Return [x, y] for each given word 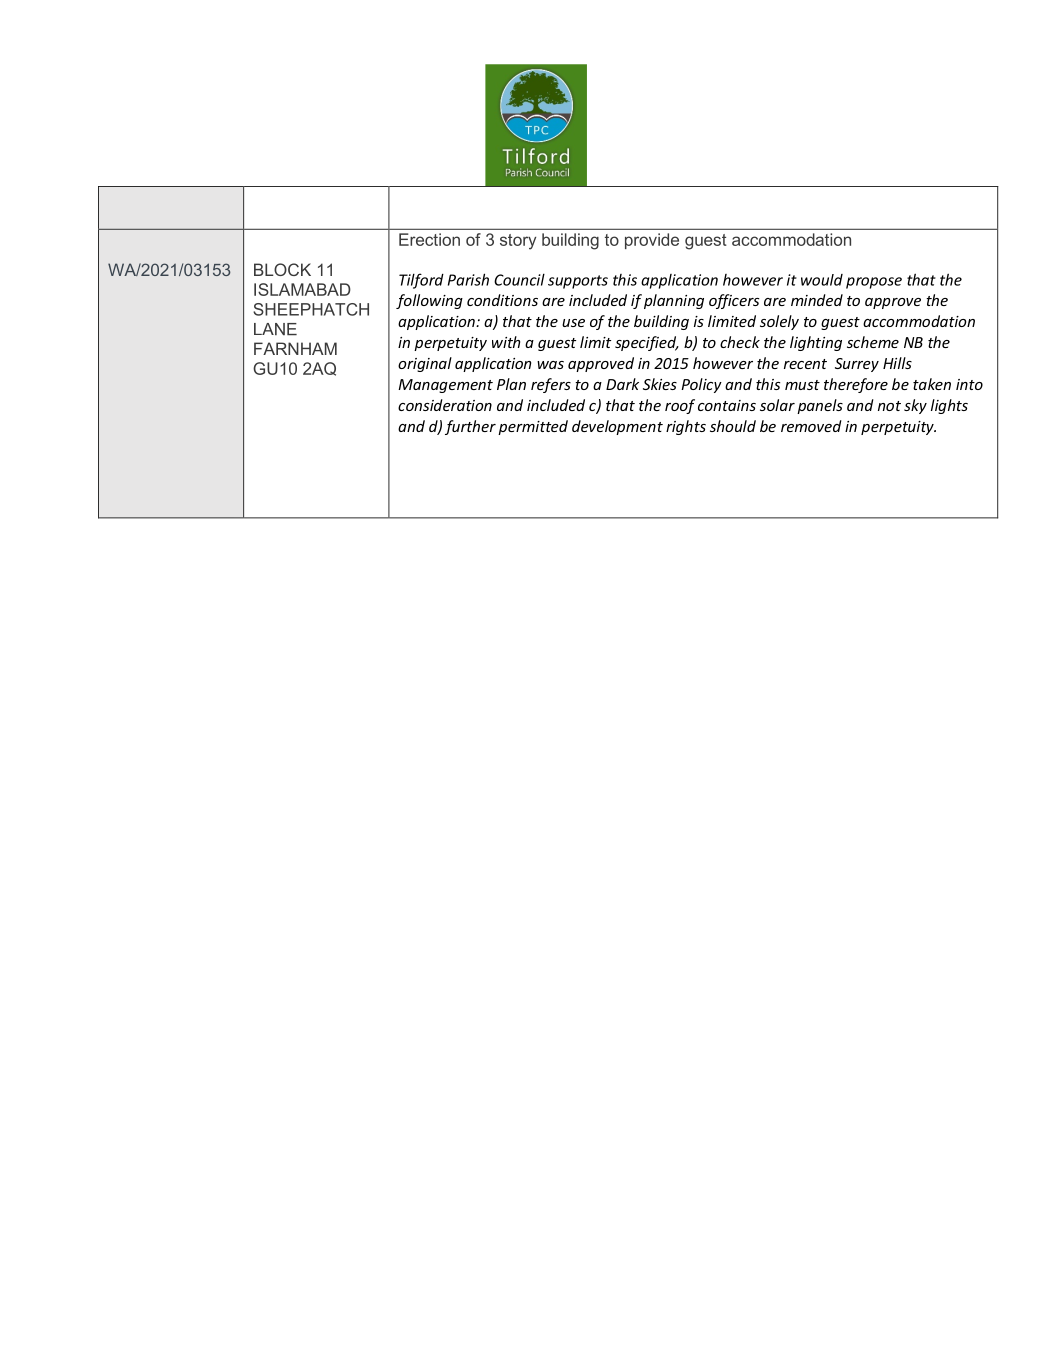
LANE [275, 329]
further [470, 427]
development [617, 427]
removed [811, 426]
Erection [429, 239]
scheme [873, 342]
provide [652, 241]
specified [647, 343]
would [822, 280]
